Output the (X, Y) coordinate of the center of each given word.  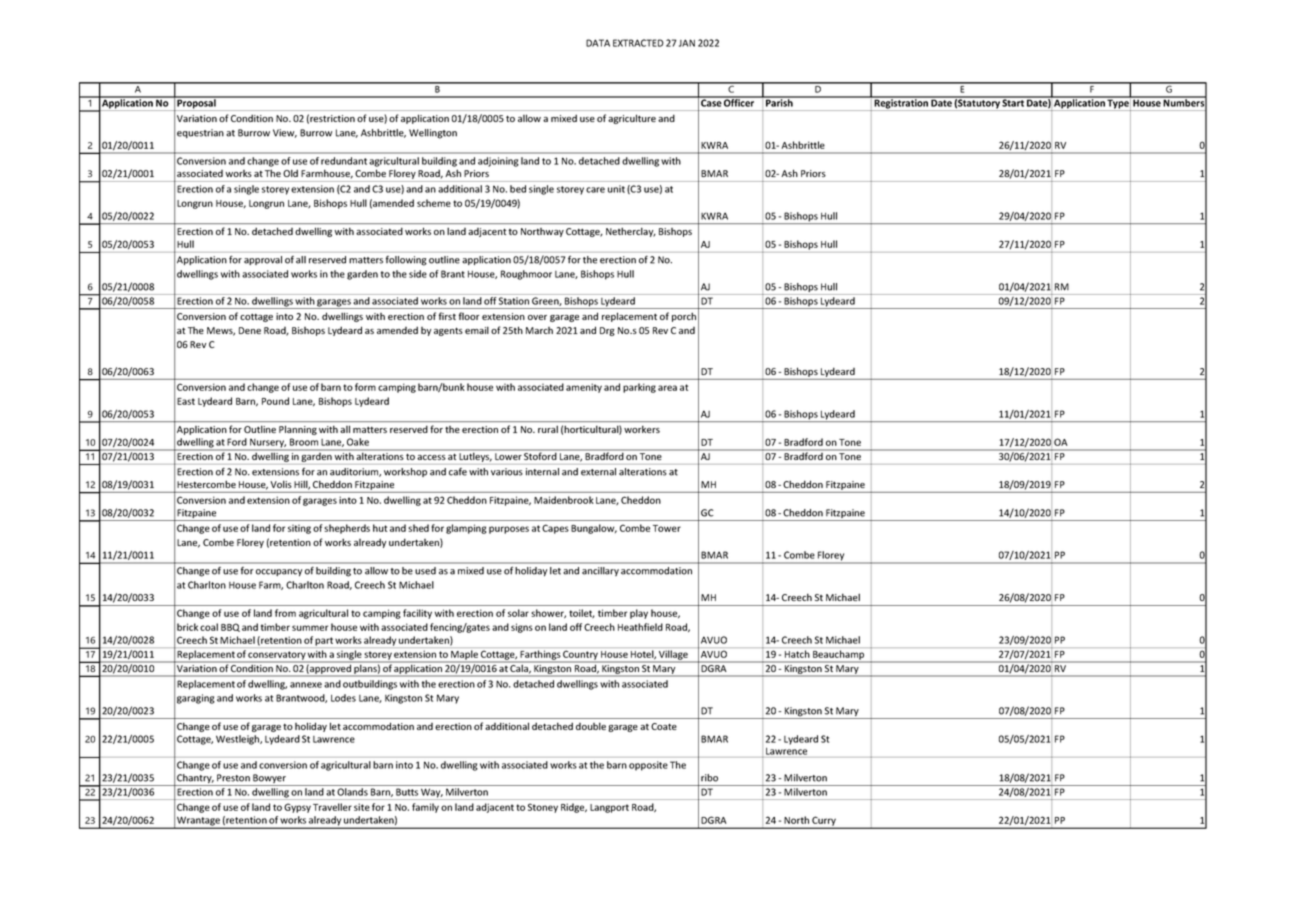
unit (616, 189)
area (667, 388)
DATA (598, 43)
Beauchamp (839, 656)
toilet (582, 613)
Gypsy (297, 808)
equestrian (200, 133)
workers (642, 429)
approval (263, 260)
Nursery (267, 444)
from (285, 613)
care (595, 190)
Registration (901, 104)
